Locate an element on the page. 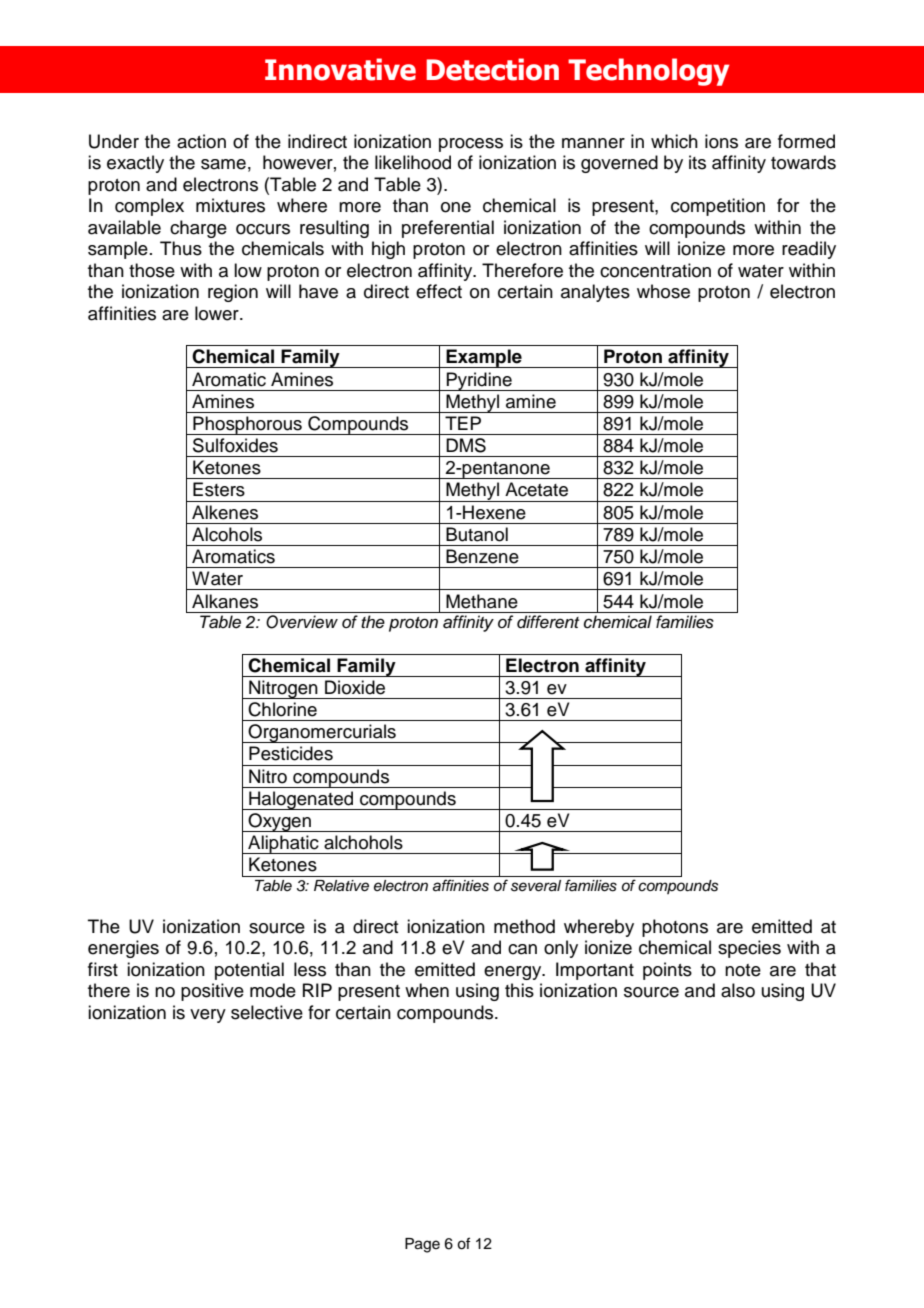 This document has width=924, height=1308. several is located at coordinates (536, 886).
